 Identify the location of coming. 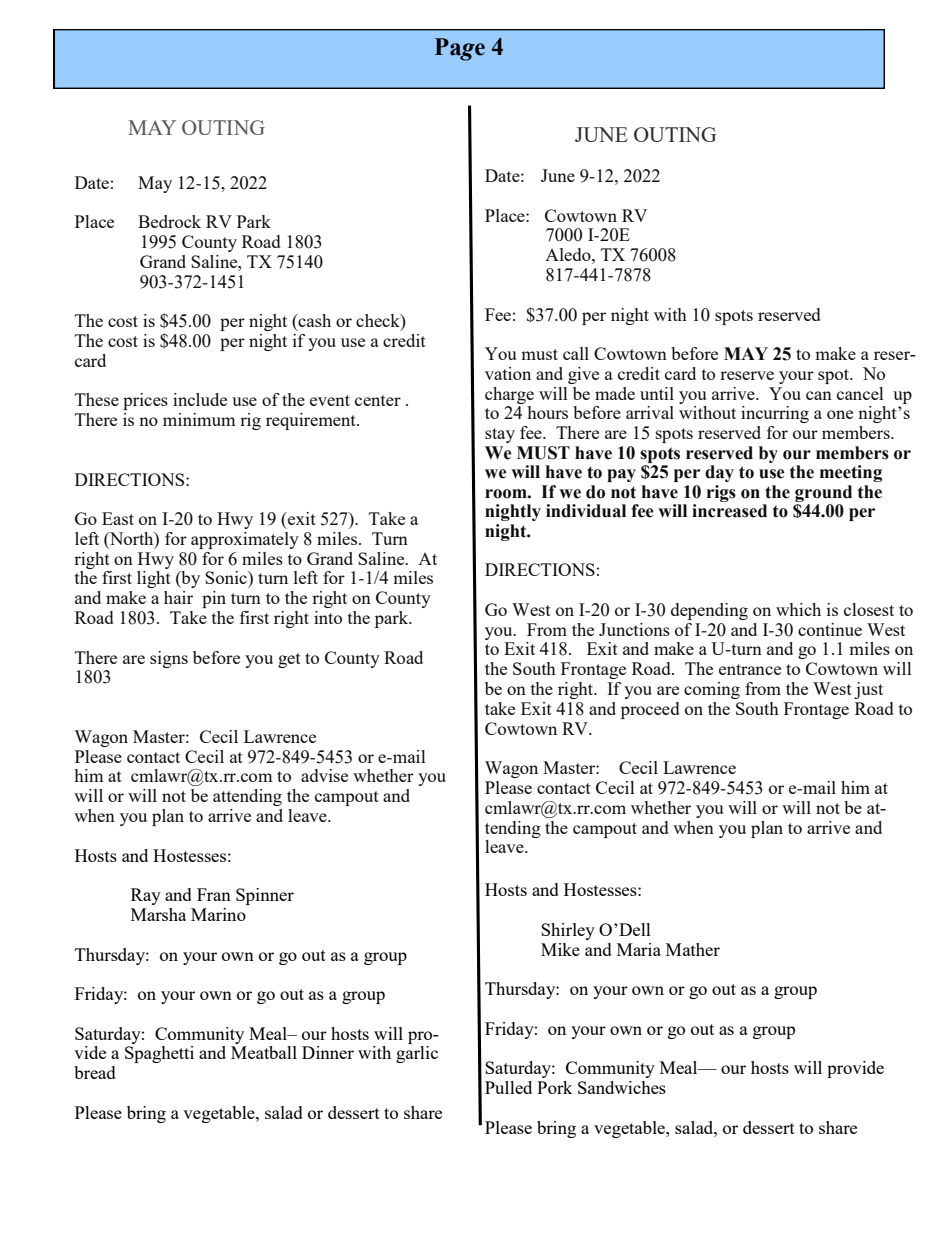
(712, 690).
